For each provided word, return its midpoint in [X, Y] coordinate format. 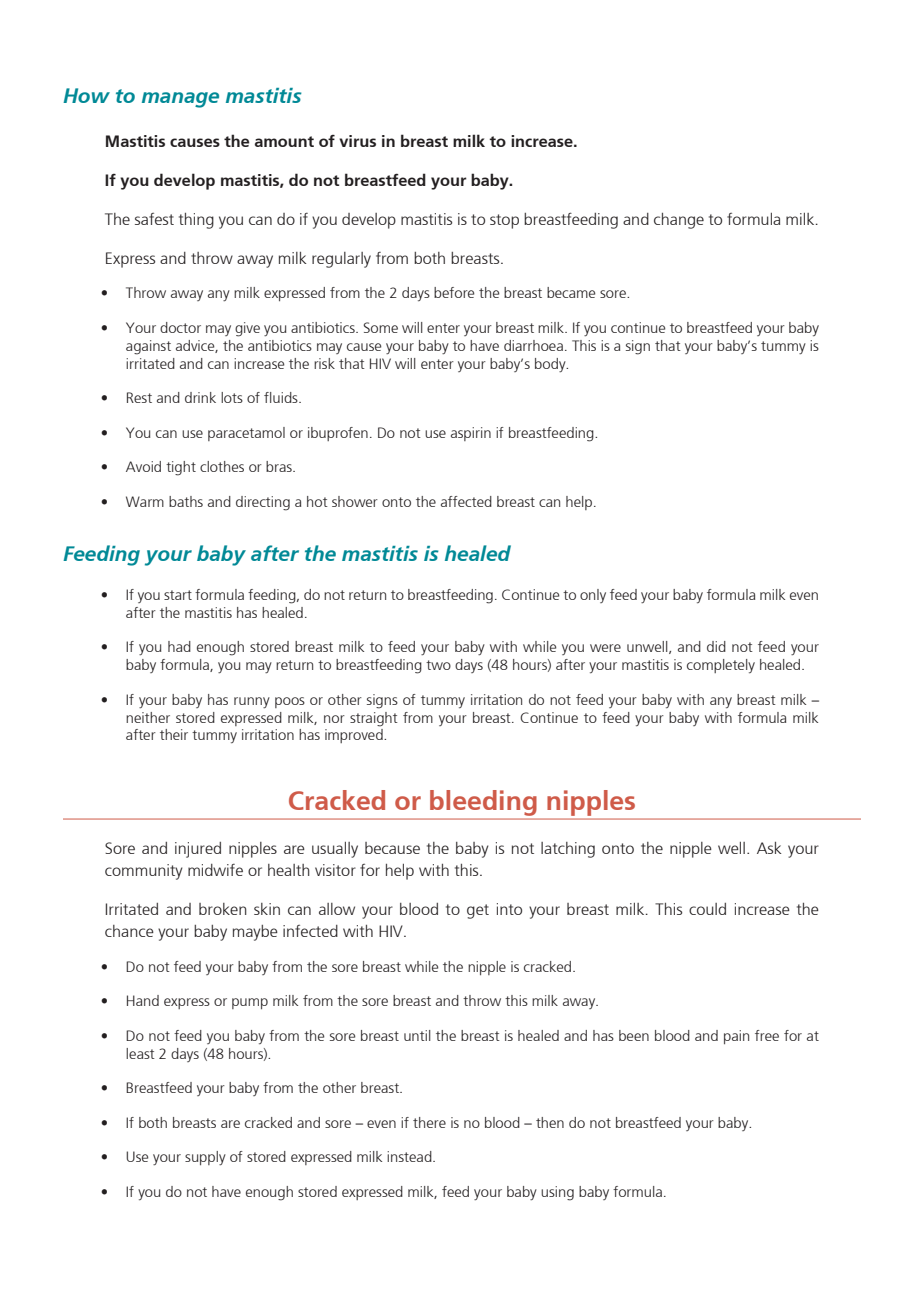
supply [205, 1158]
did [716, 646]
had [179, 646]
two [438, 665]
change [679, 221]
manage [180, 100]
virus [357, 141]
